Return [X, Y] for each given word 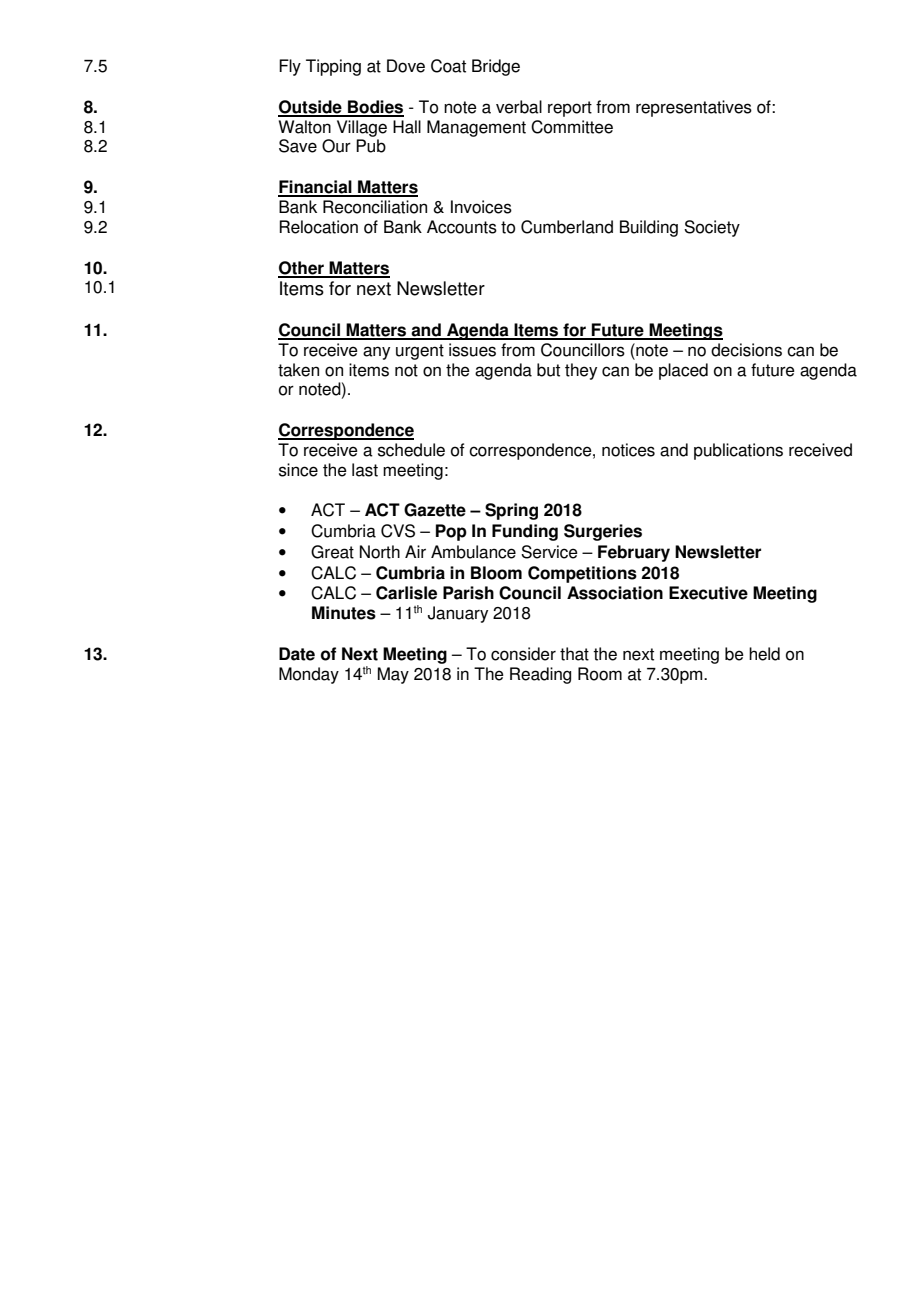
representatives [694, 108]
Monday [309, 675]
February [634, 553]
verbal [519, 107]
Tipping [333, 67]
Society [712, 228]
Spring [511, 511]
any [376, 353]
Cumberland [567, 227]
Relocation [318, 227]
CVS [398, 531]
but [548, 370]
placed [683, 371]
